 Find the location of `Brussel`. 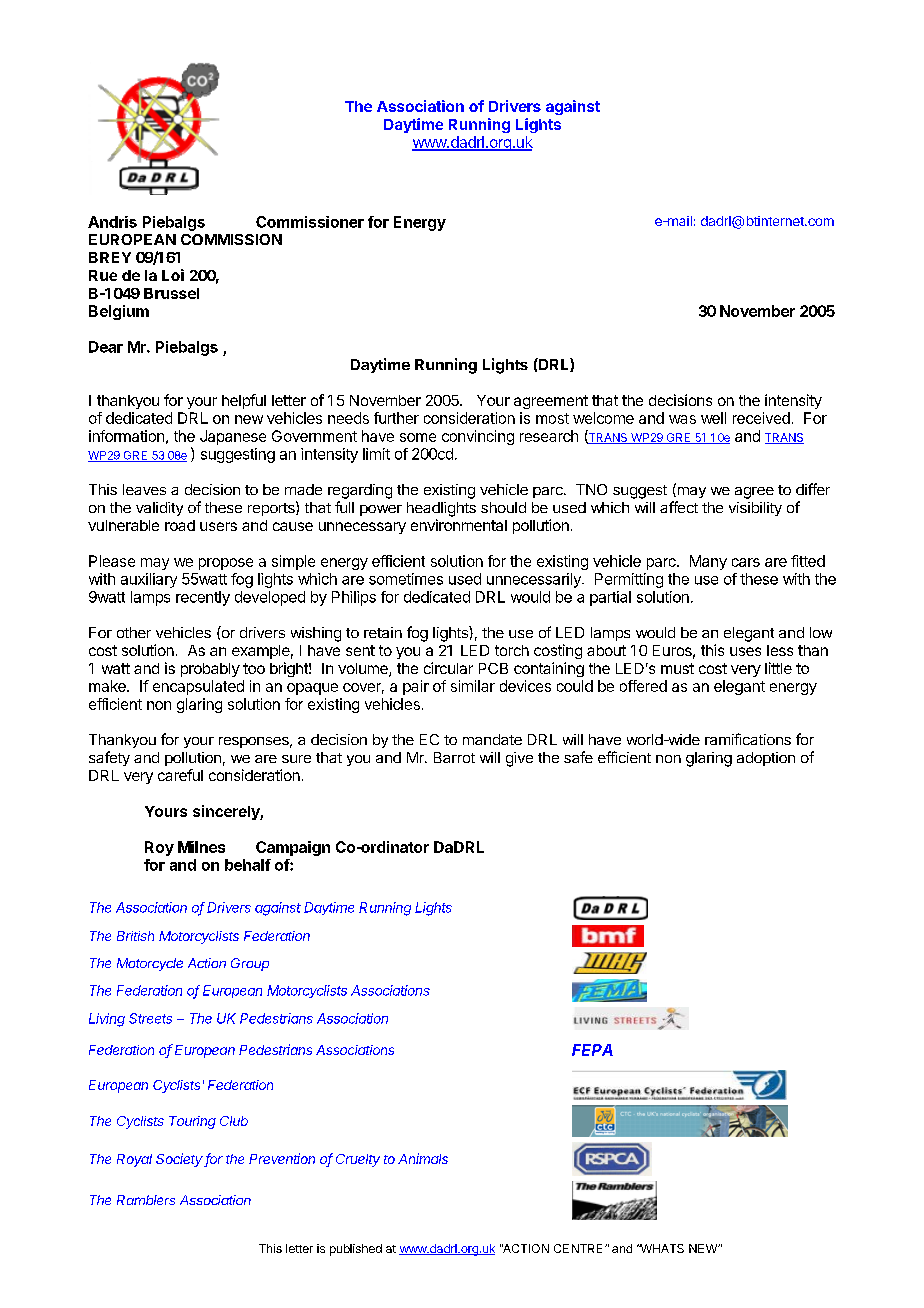

Brussel is located at coordinates (171, 293).
